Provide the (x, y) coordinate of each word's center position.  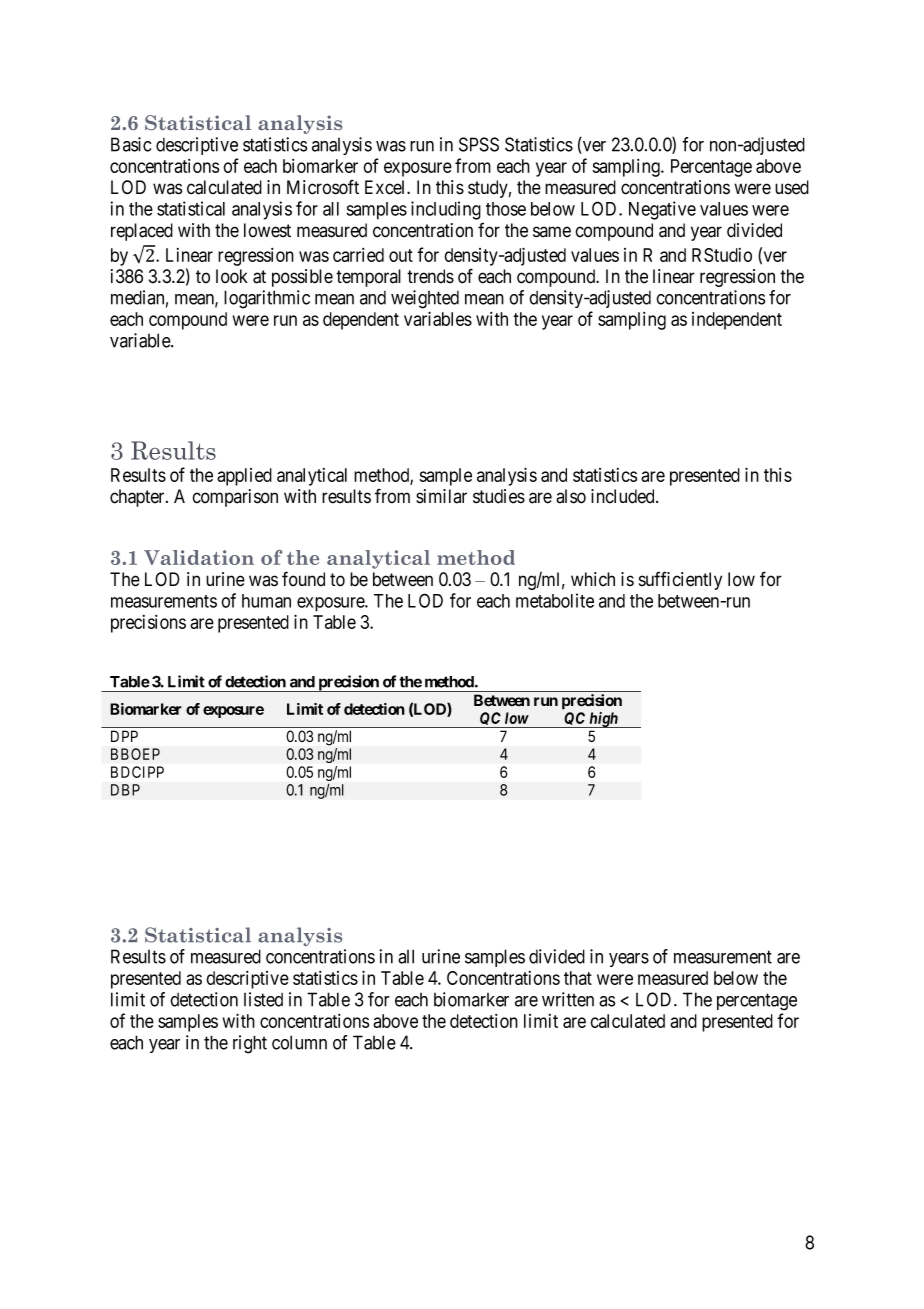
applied (244, 477)
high (603, 720)
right (250, 1044)
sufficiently (680, 580)
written (568, 999)
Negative (662, 210)
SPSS (479, 144)
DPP (124, 736)
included (624, 496)
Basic (131, 144)
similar (441, 496)
